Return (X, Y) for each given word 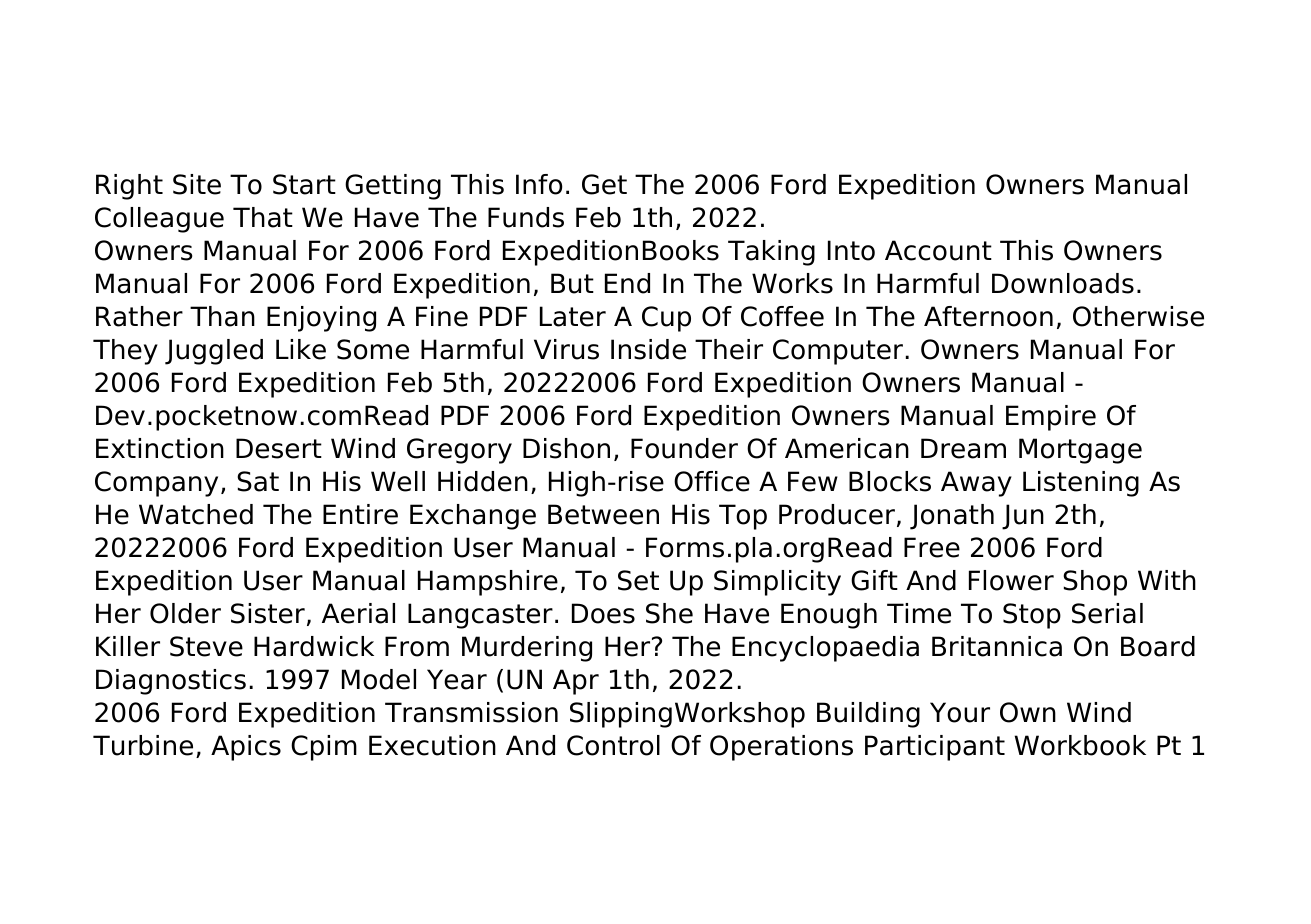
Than (222, 316)
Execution (432, 745)
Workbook (1080, 745)
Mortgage (1080, 451)
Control (613, 745)
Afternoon (988, 316)
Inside (648, 349)
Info (539, 184)
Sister (268, 613)
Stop (1032, 616)
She (669, 613)
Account (938, 250)
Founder (684, 448)
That (263, 217)
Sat (258, 481)
